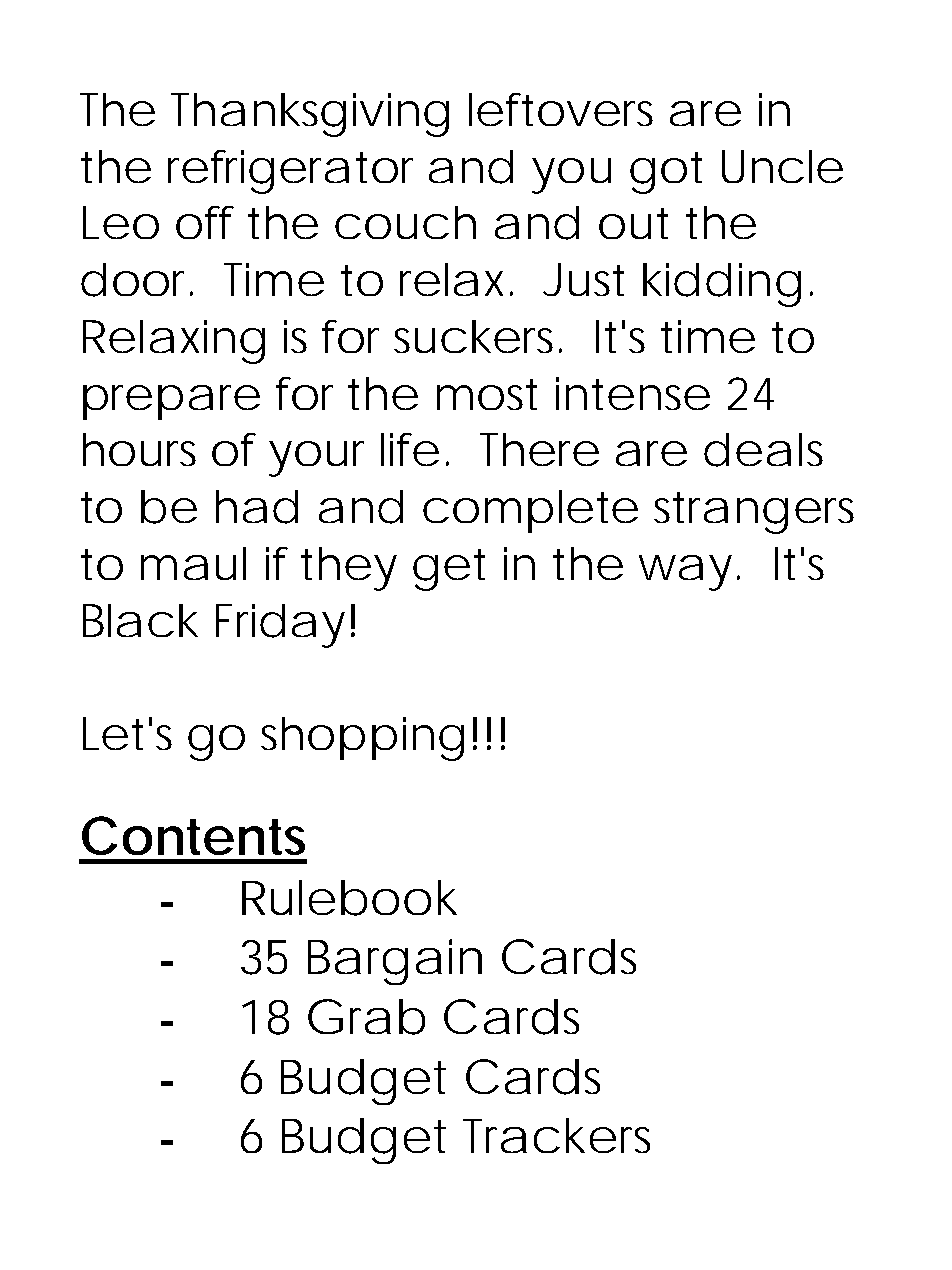 The width and height of the document is (952, 1270). I want to click on strangers, so click(754, 513).
